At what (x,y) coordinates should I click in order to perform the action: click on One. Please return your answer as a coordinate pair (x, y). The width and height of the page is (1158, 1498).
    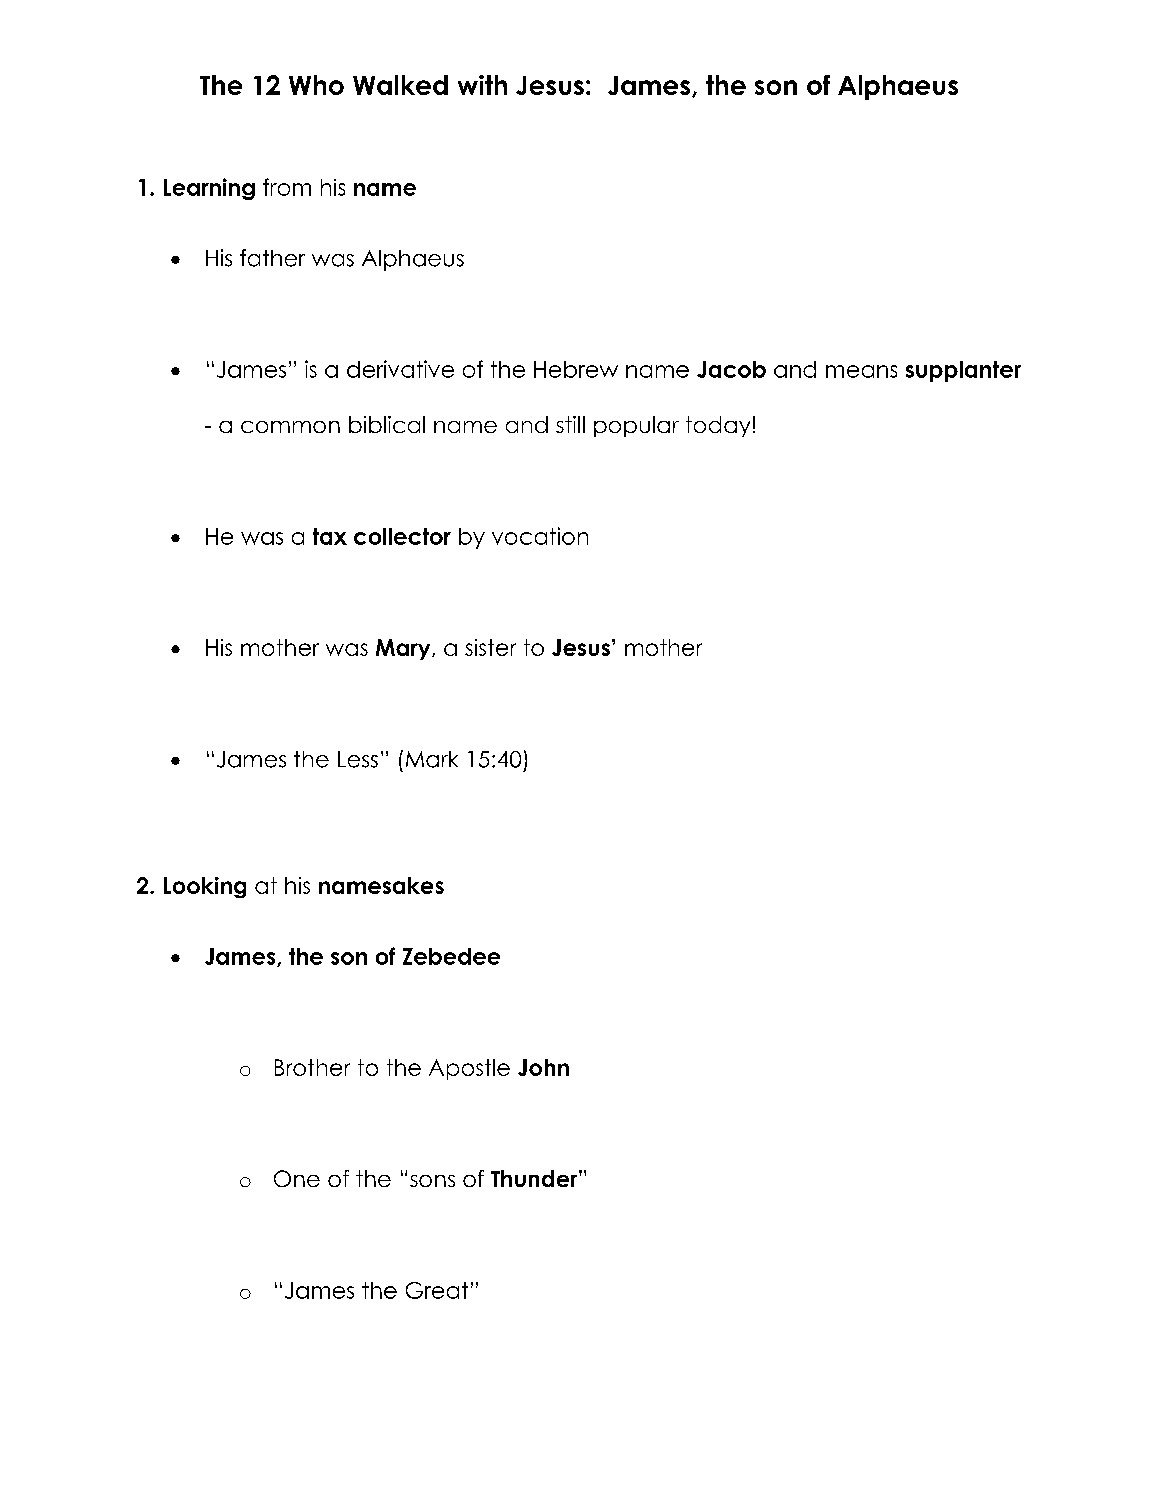
    Looking at the image, I should click on (297, 1178).
